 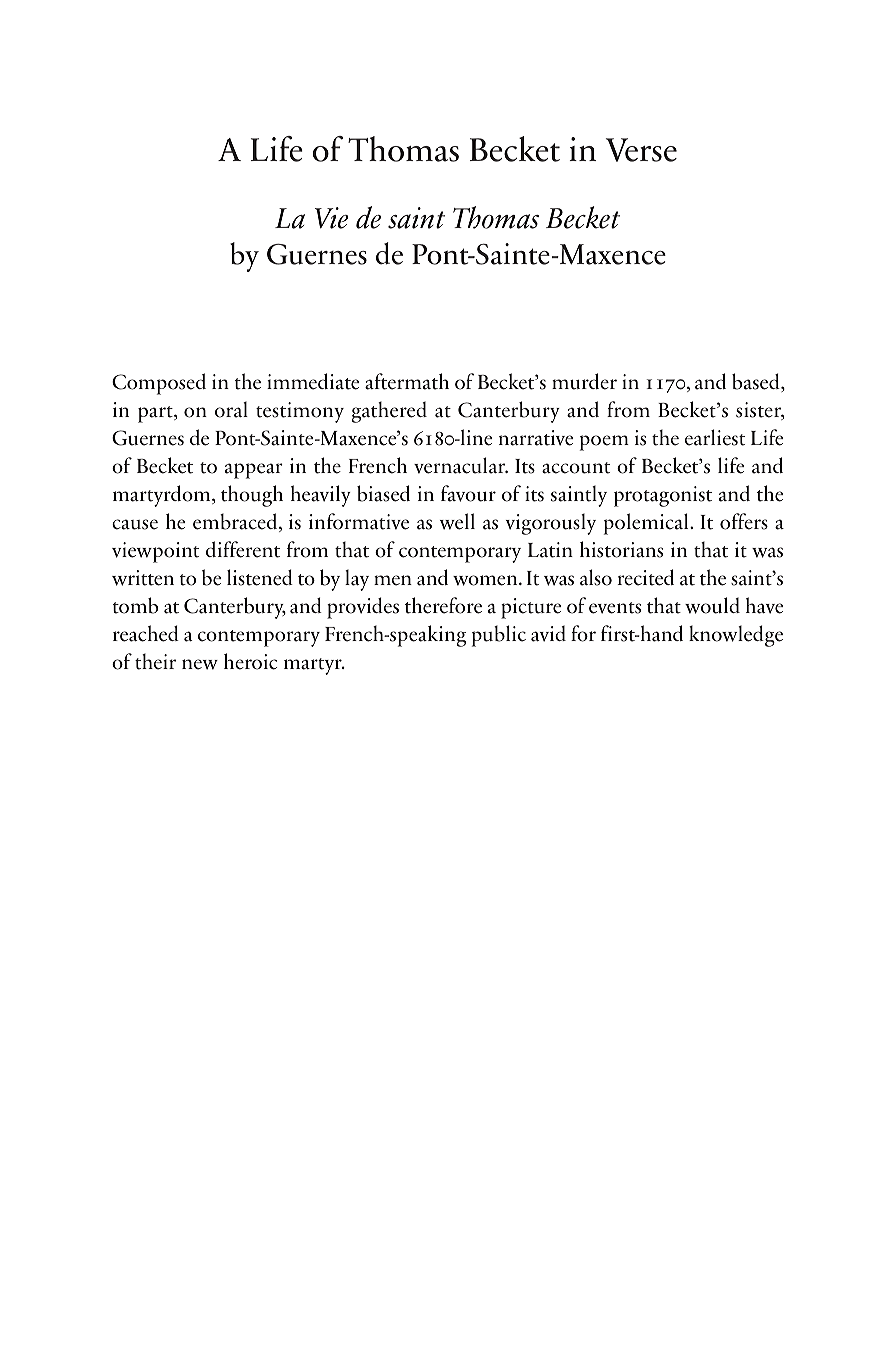 I want to click on new, so click(x=200, y=664).
